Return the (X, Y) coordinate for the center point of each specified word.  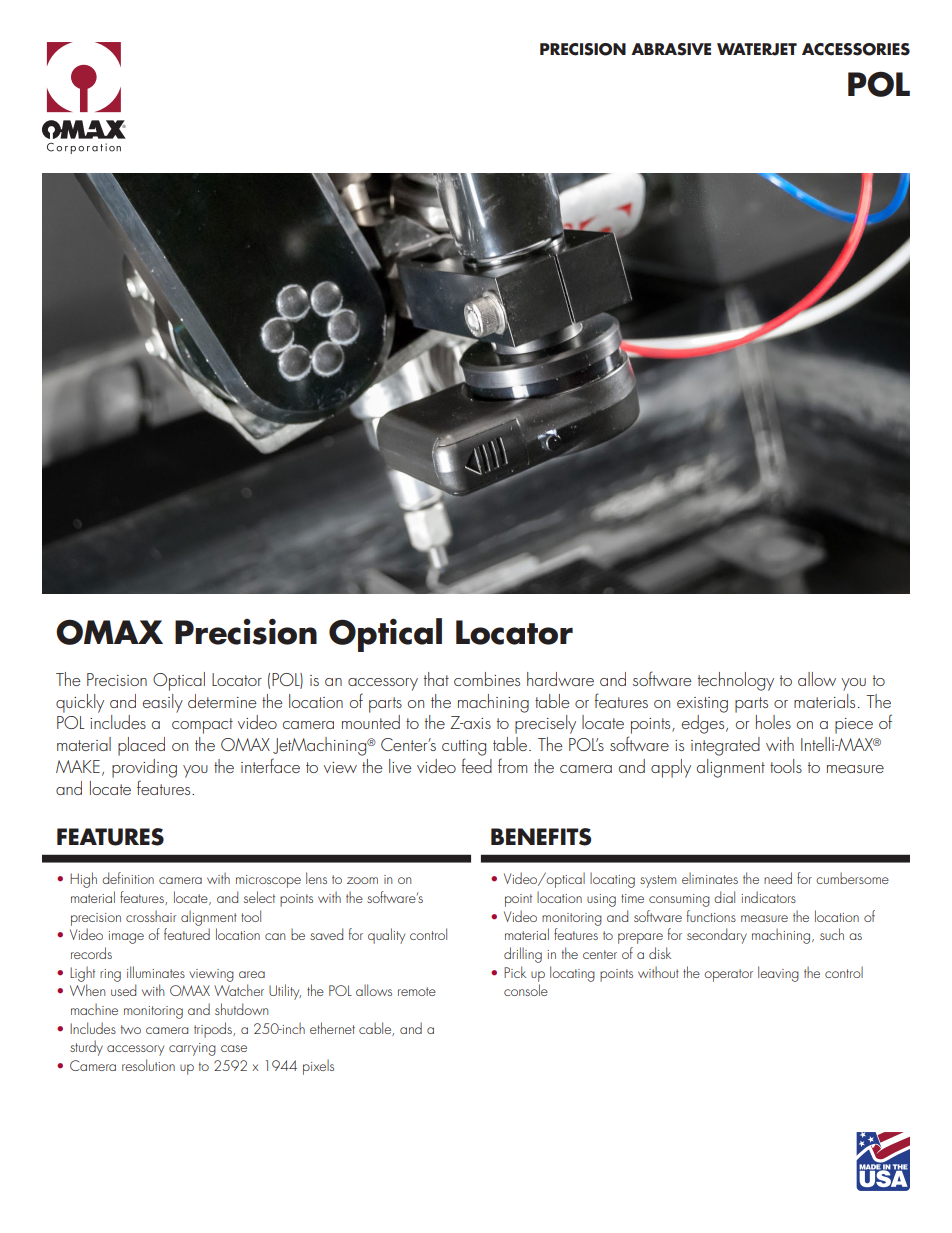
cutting (464, 748)
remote (417, 991)
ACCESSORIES (856, 49)
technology (736, 681)
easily (163, 703)
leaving (778, 974)
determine (222, 701)
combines (487, 679)
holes (773, 722)
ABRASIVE (671, 49)
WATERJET (757, 49)
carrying (192, 1049)
